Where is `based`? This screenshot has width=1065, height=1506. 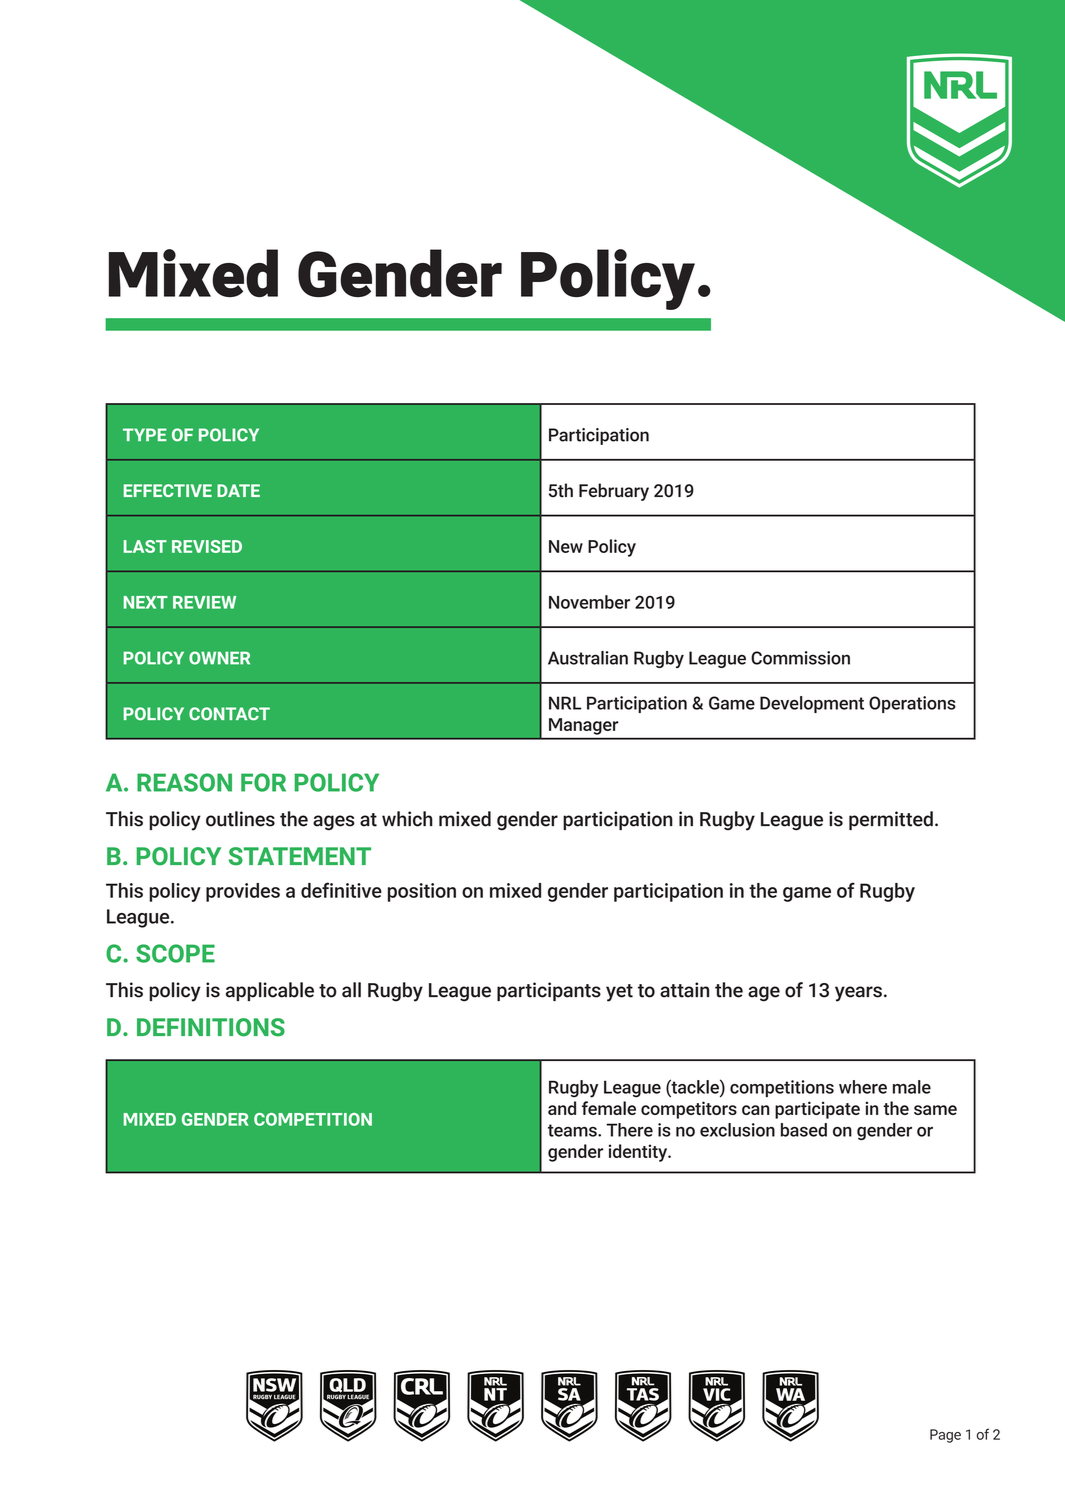 based is located at coordinates (804, 1130).
